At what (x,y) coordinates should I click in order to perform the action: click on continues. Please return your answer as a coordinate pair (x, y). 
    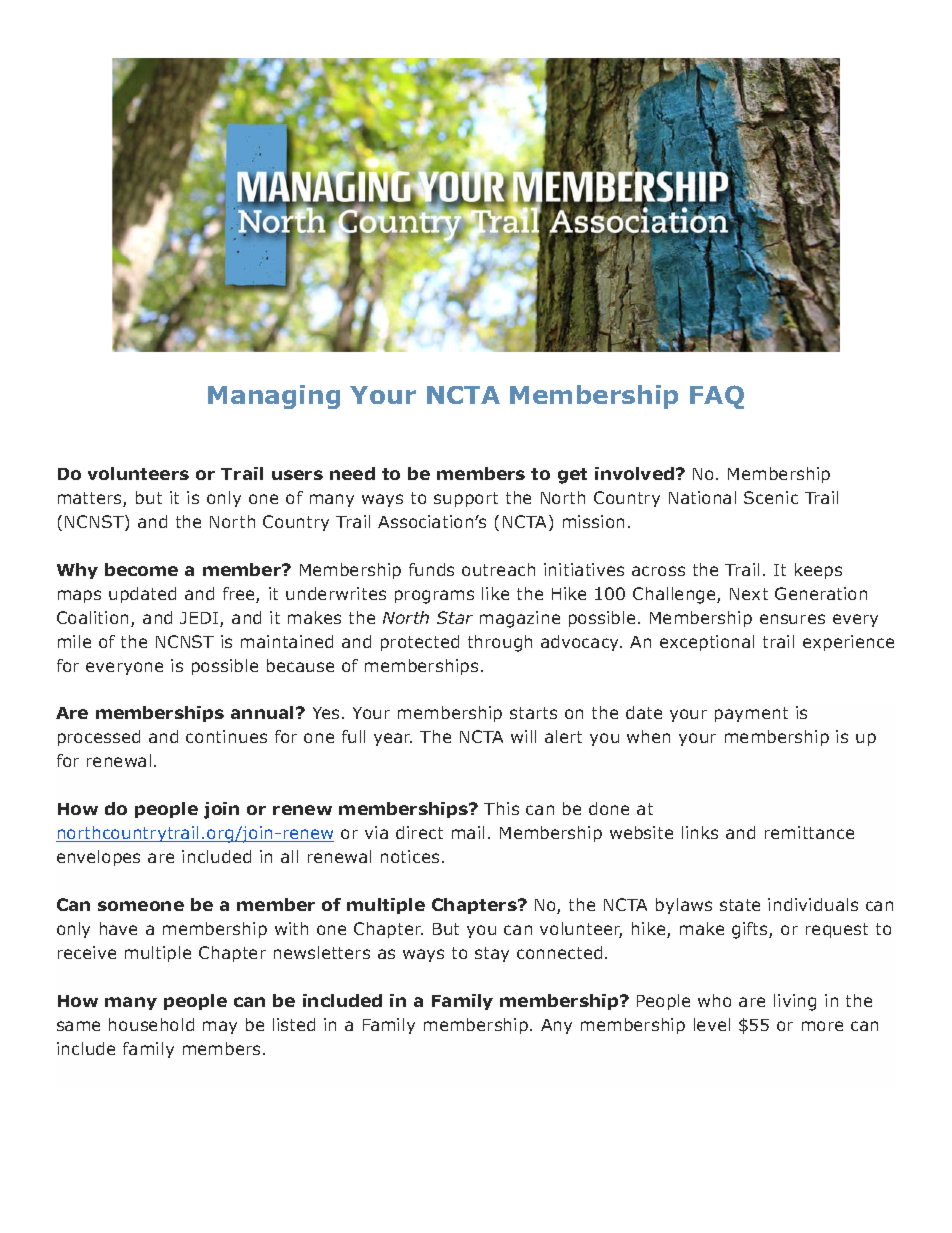
    Looking at the image, I should click on (226, 736).
